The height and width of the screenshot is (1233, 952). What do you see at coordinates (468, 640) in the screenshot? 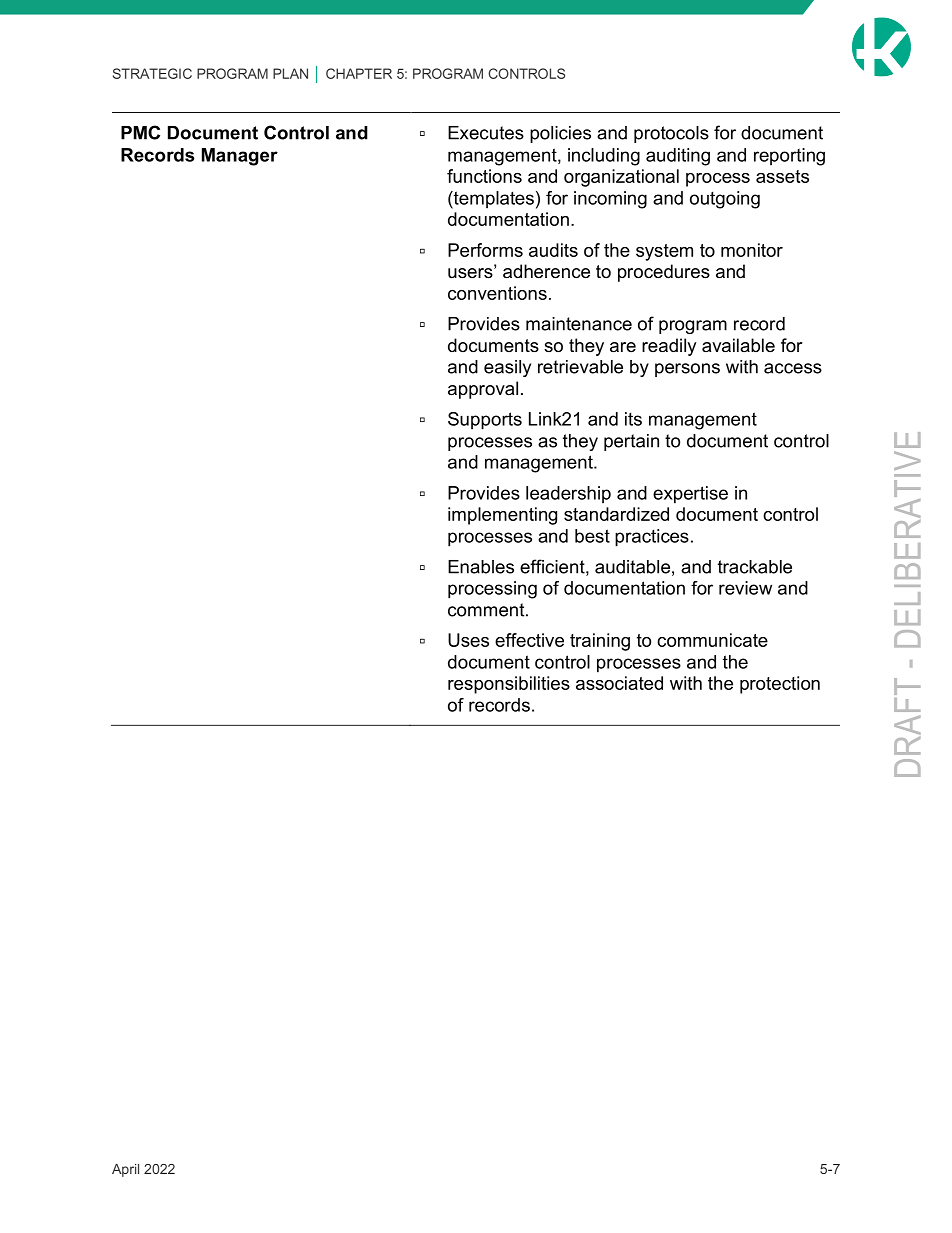
I see `Uses` at bounding box center [468, 640].
